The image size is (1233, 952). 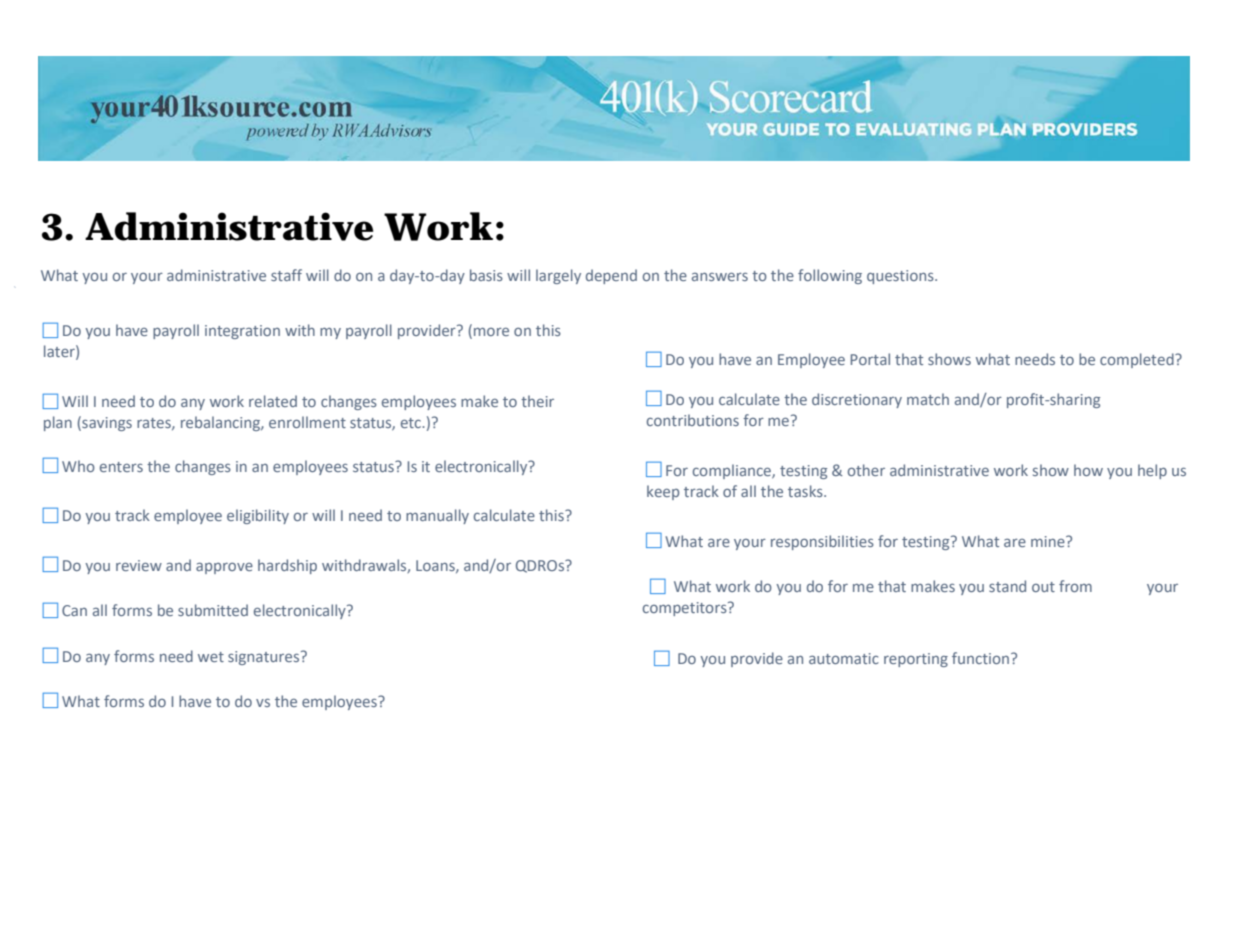 I want to click on keep, so click(x=663, y=492).
